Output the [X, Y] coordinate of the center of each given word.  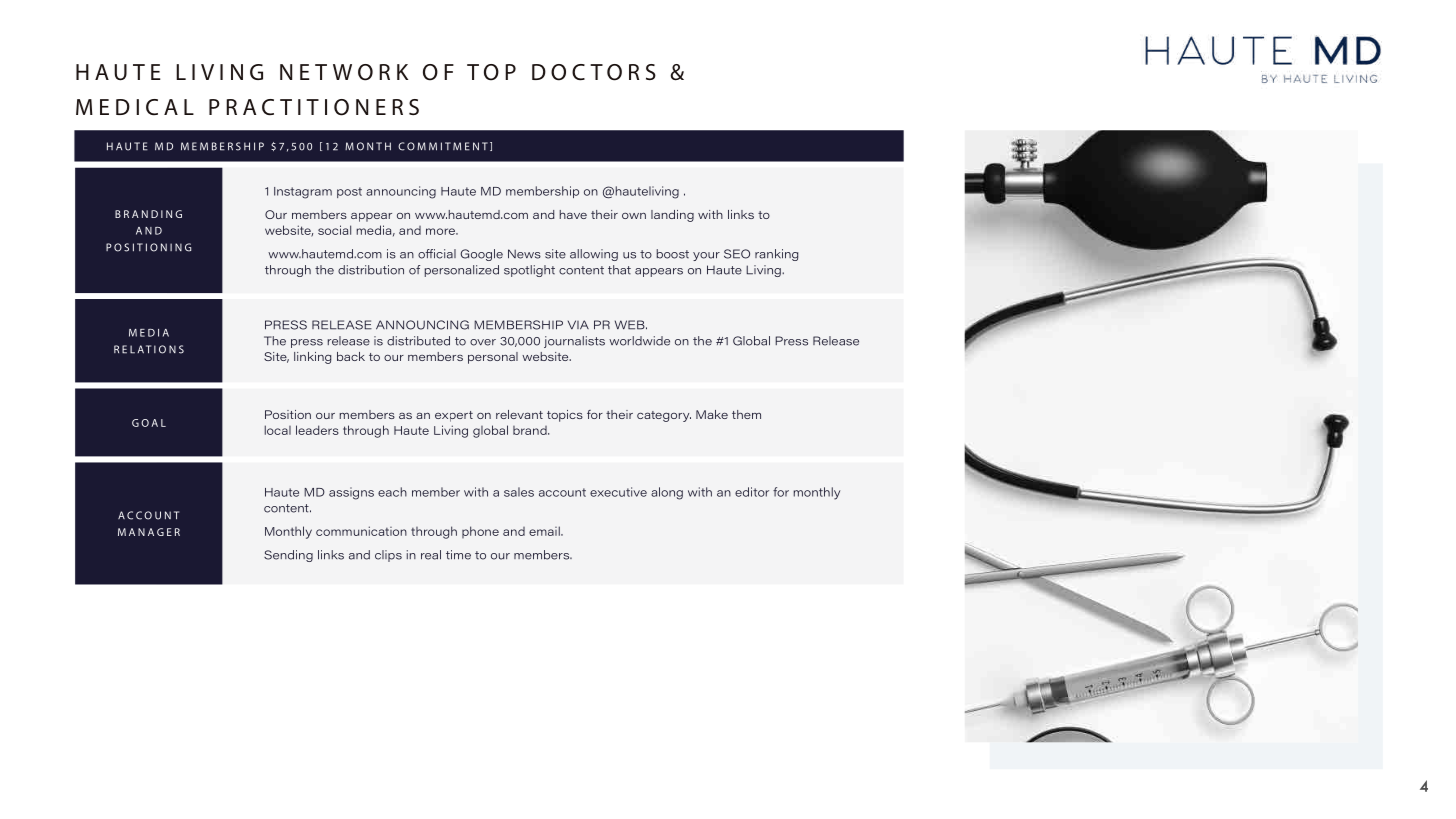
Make [712, 414]
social [334, 230]
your [706, 256]
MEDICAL [135, 107]
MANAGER [149, 532]
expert [454, 416]
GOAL [149, 423]
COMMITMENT [443, 146]
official [437, 254]
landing [672, 216]
